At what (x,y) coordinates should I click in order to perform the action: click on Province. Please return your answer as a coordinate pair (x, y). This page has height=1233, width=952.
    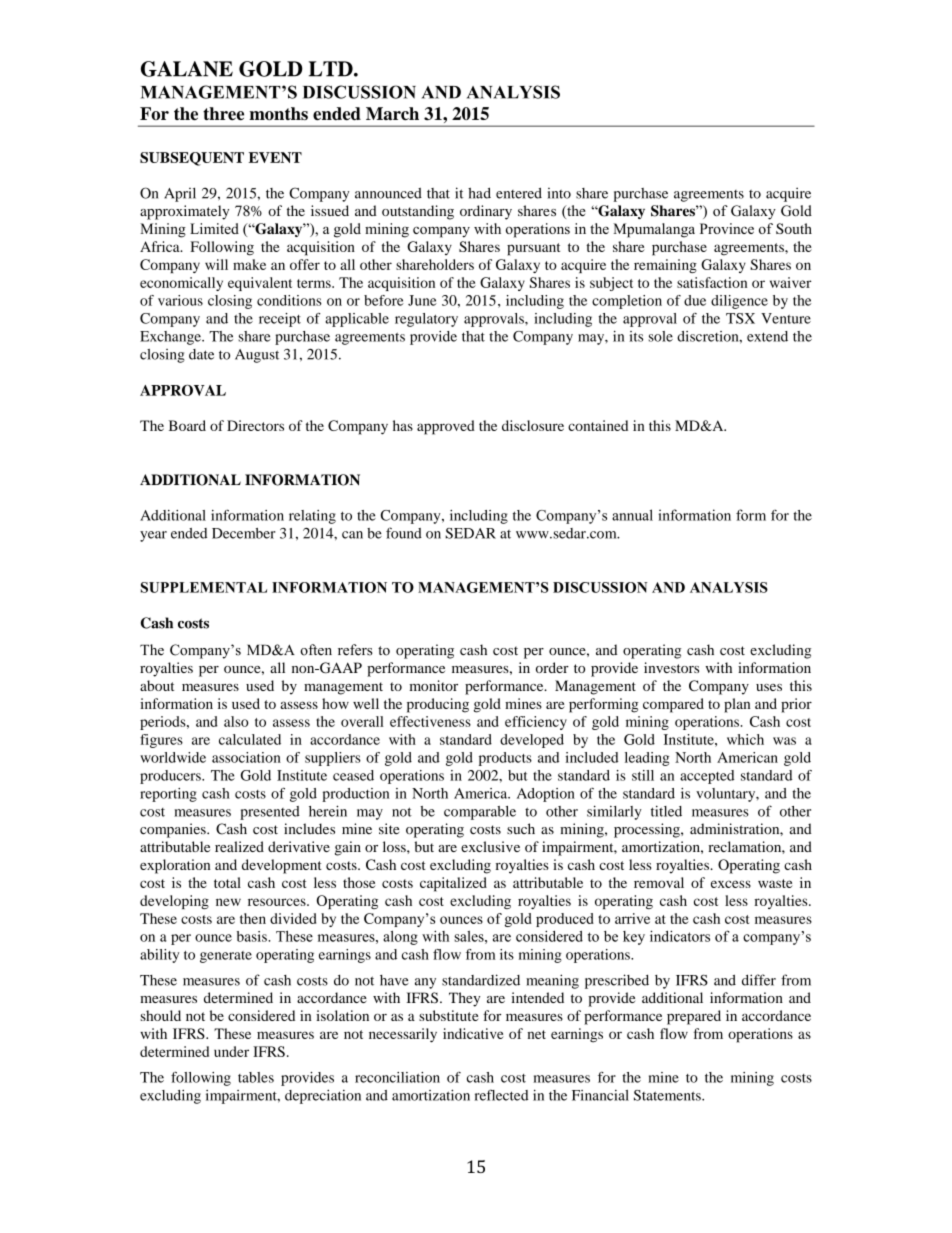
    Looking at the image, I should click on (727, 228).
